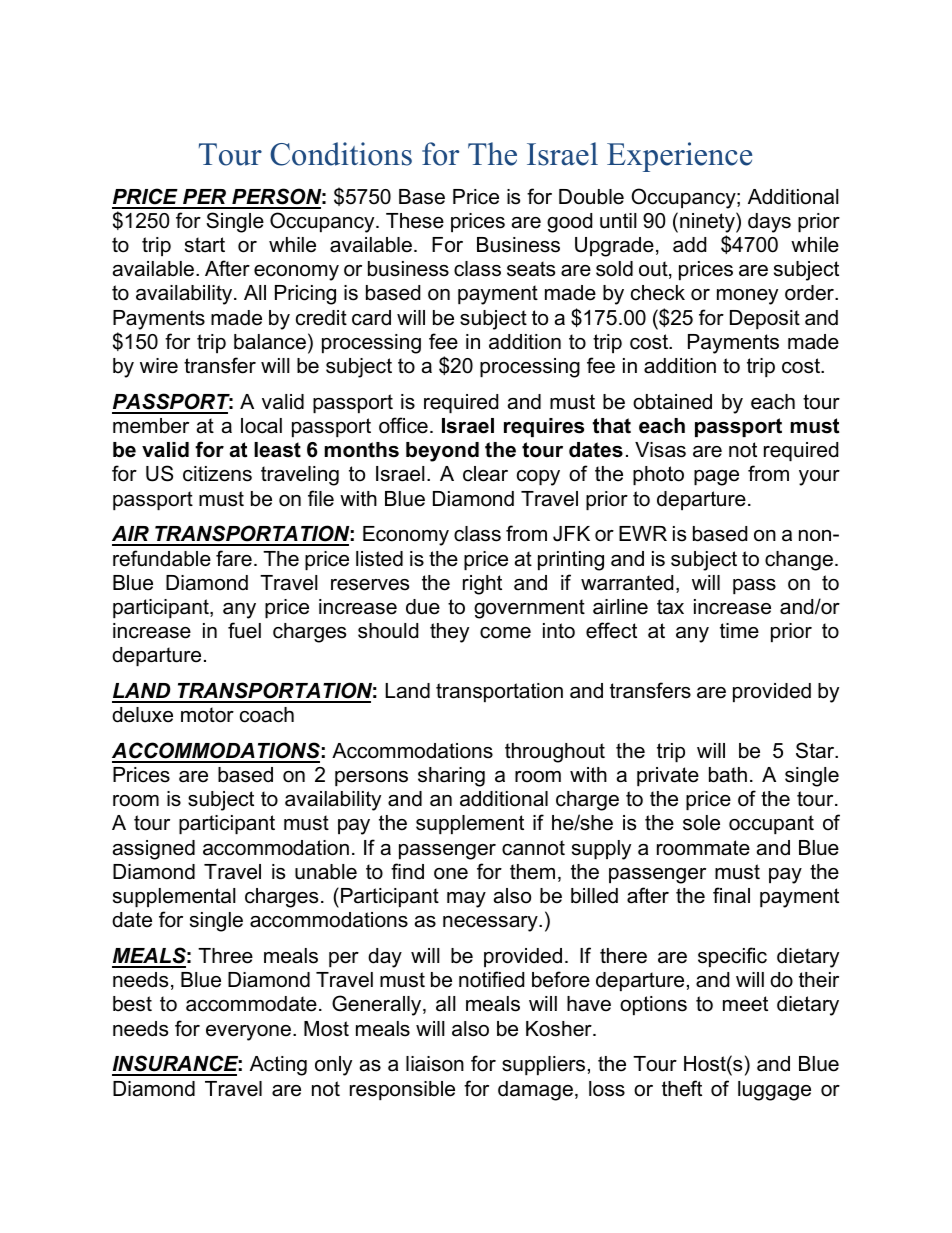  I want to click on Conditions, so click(341, 154).
